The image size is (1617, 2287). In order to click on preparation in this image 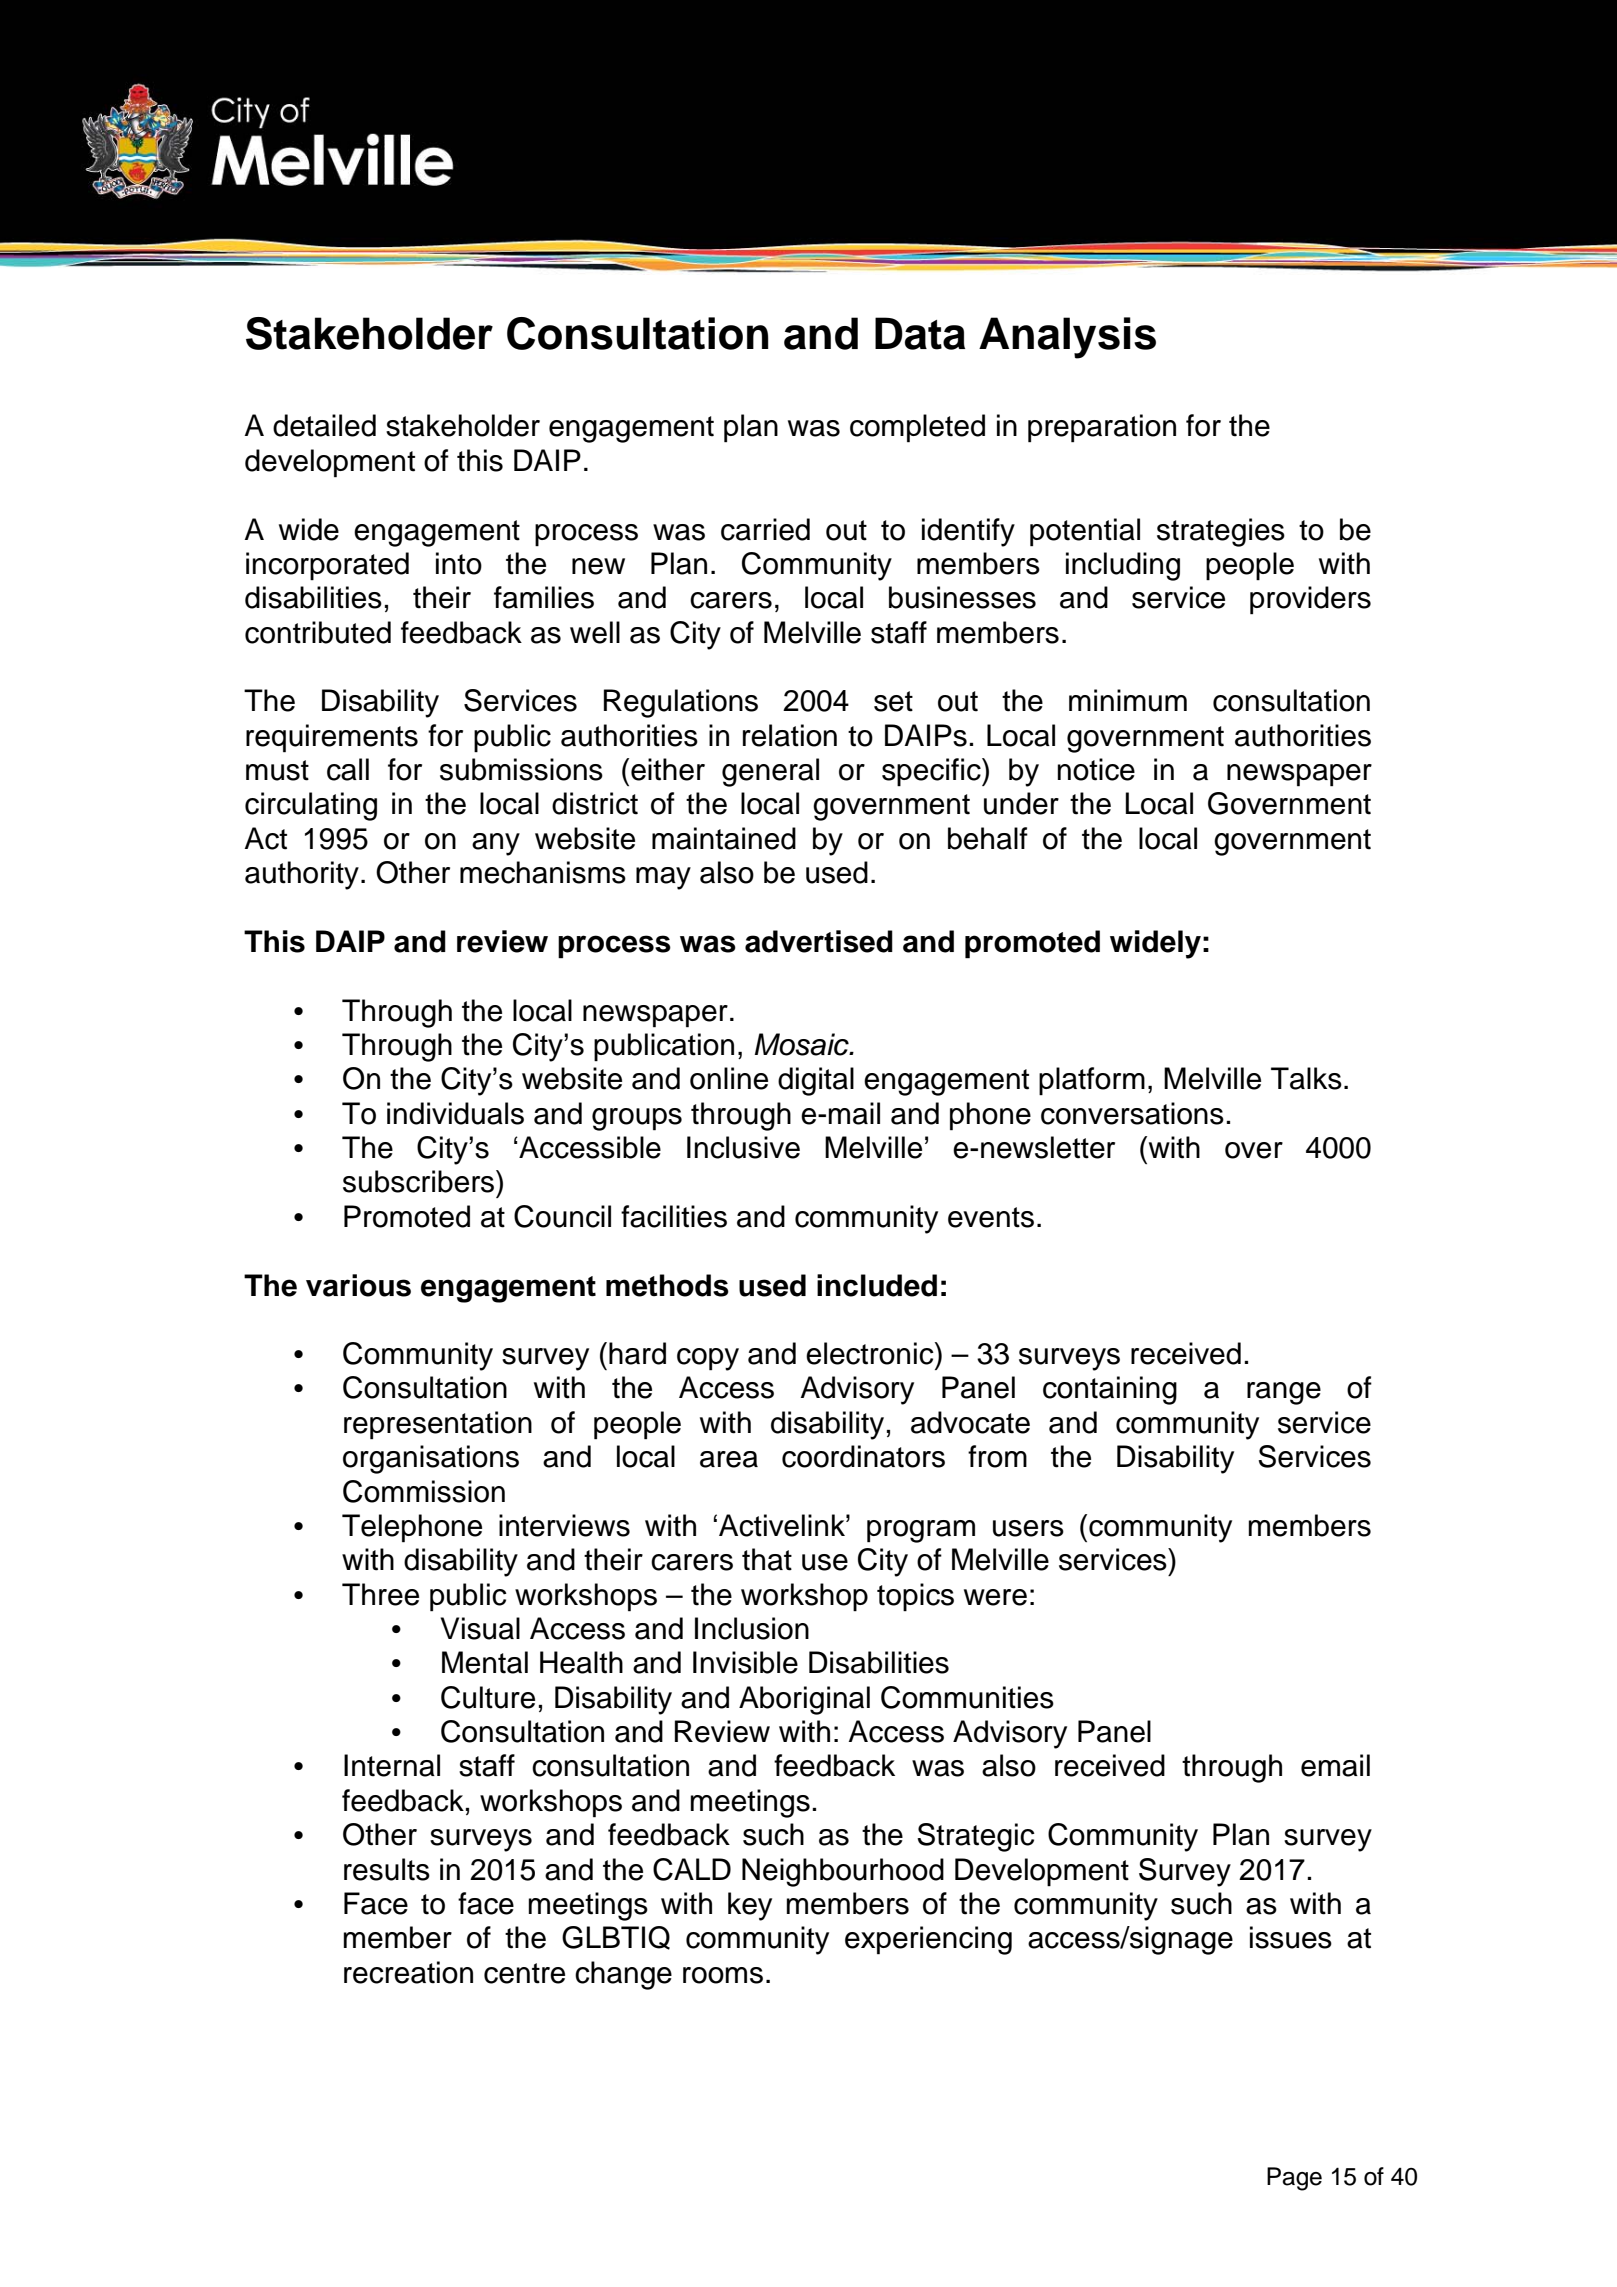, I will do `click(1102, 428)`.
